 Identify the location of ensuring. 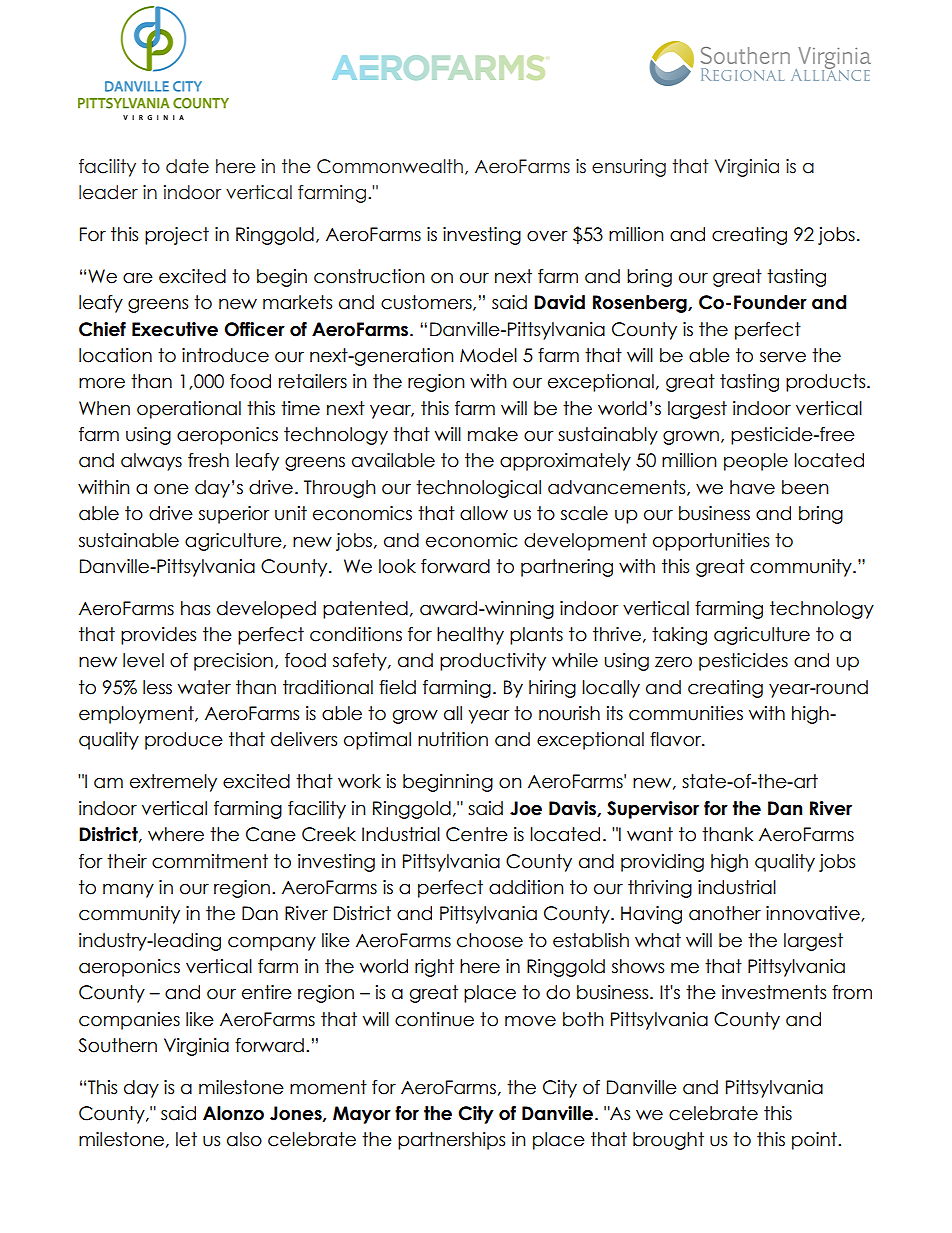
(629, 168).
